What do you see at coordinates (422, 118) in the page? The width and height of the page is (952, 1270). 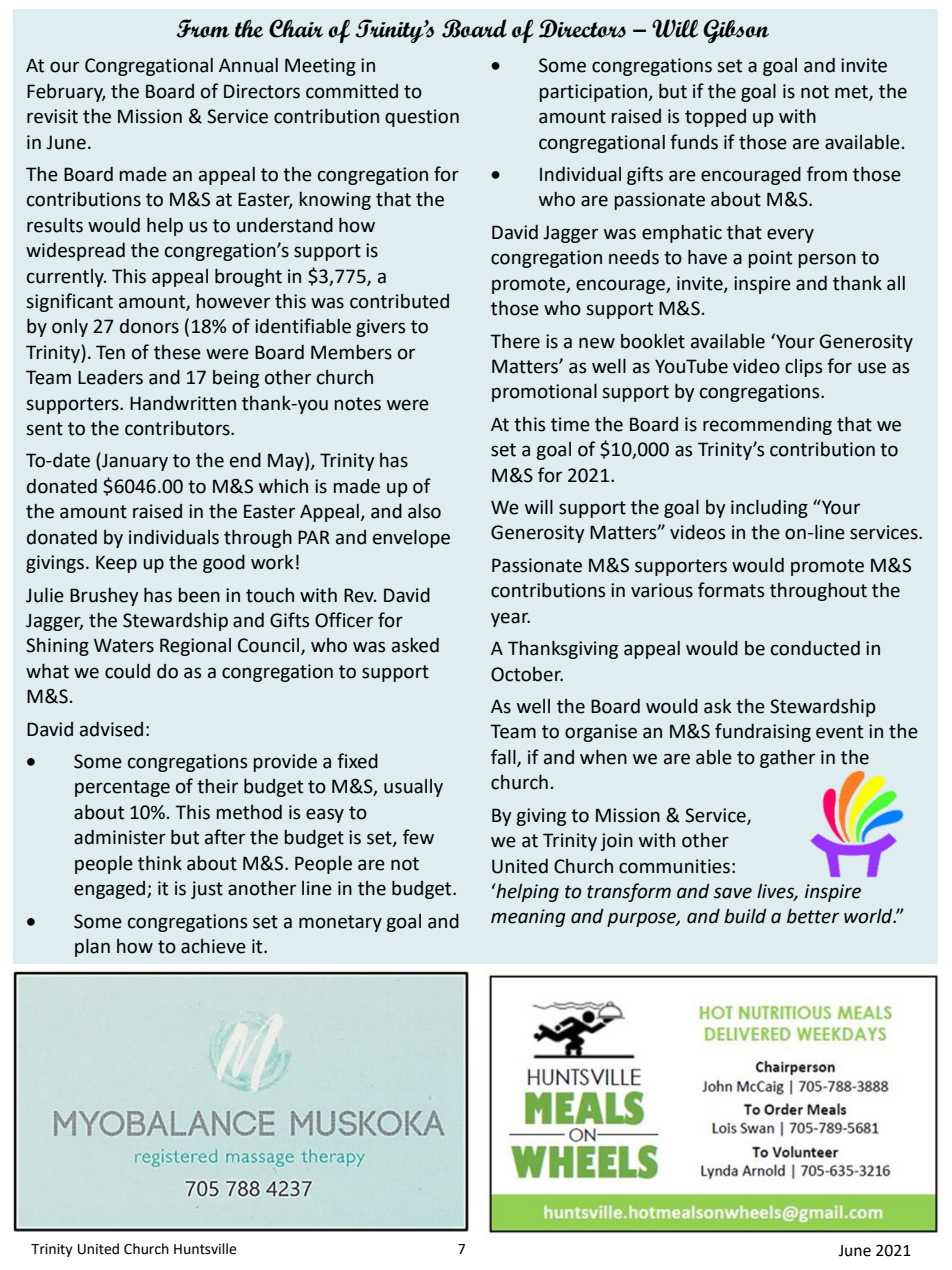 I see `question` at bounding box center [422, 118].
